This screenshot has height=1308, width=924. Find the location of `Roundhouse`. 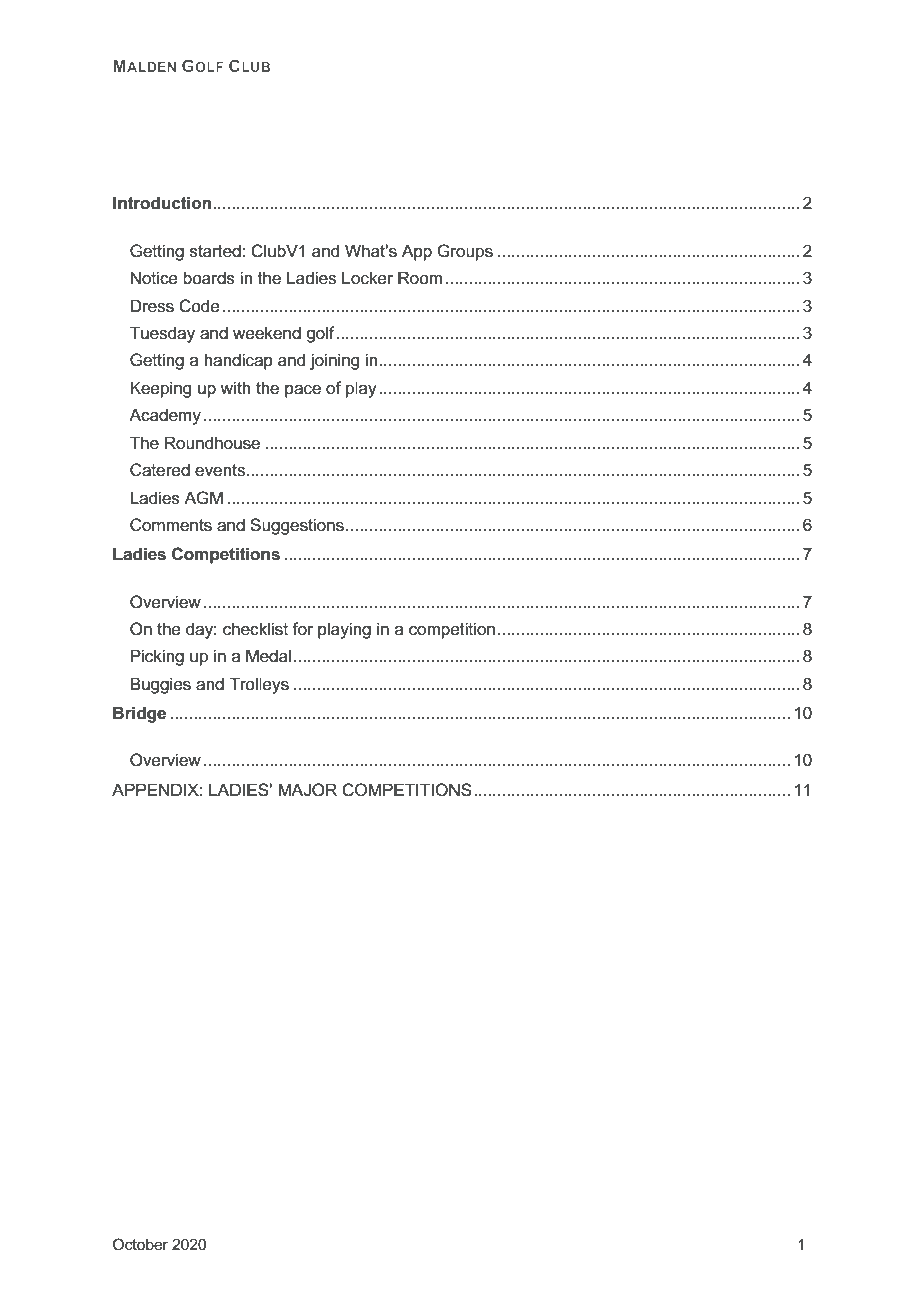

Roundhouse is located at coordinates (212, 443).
